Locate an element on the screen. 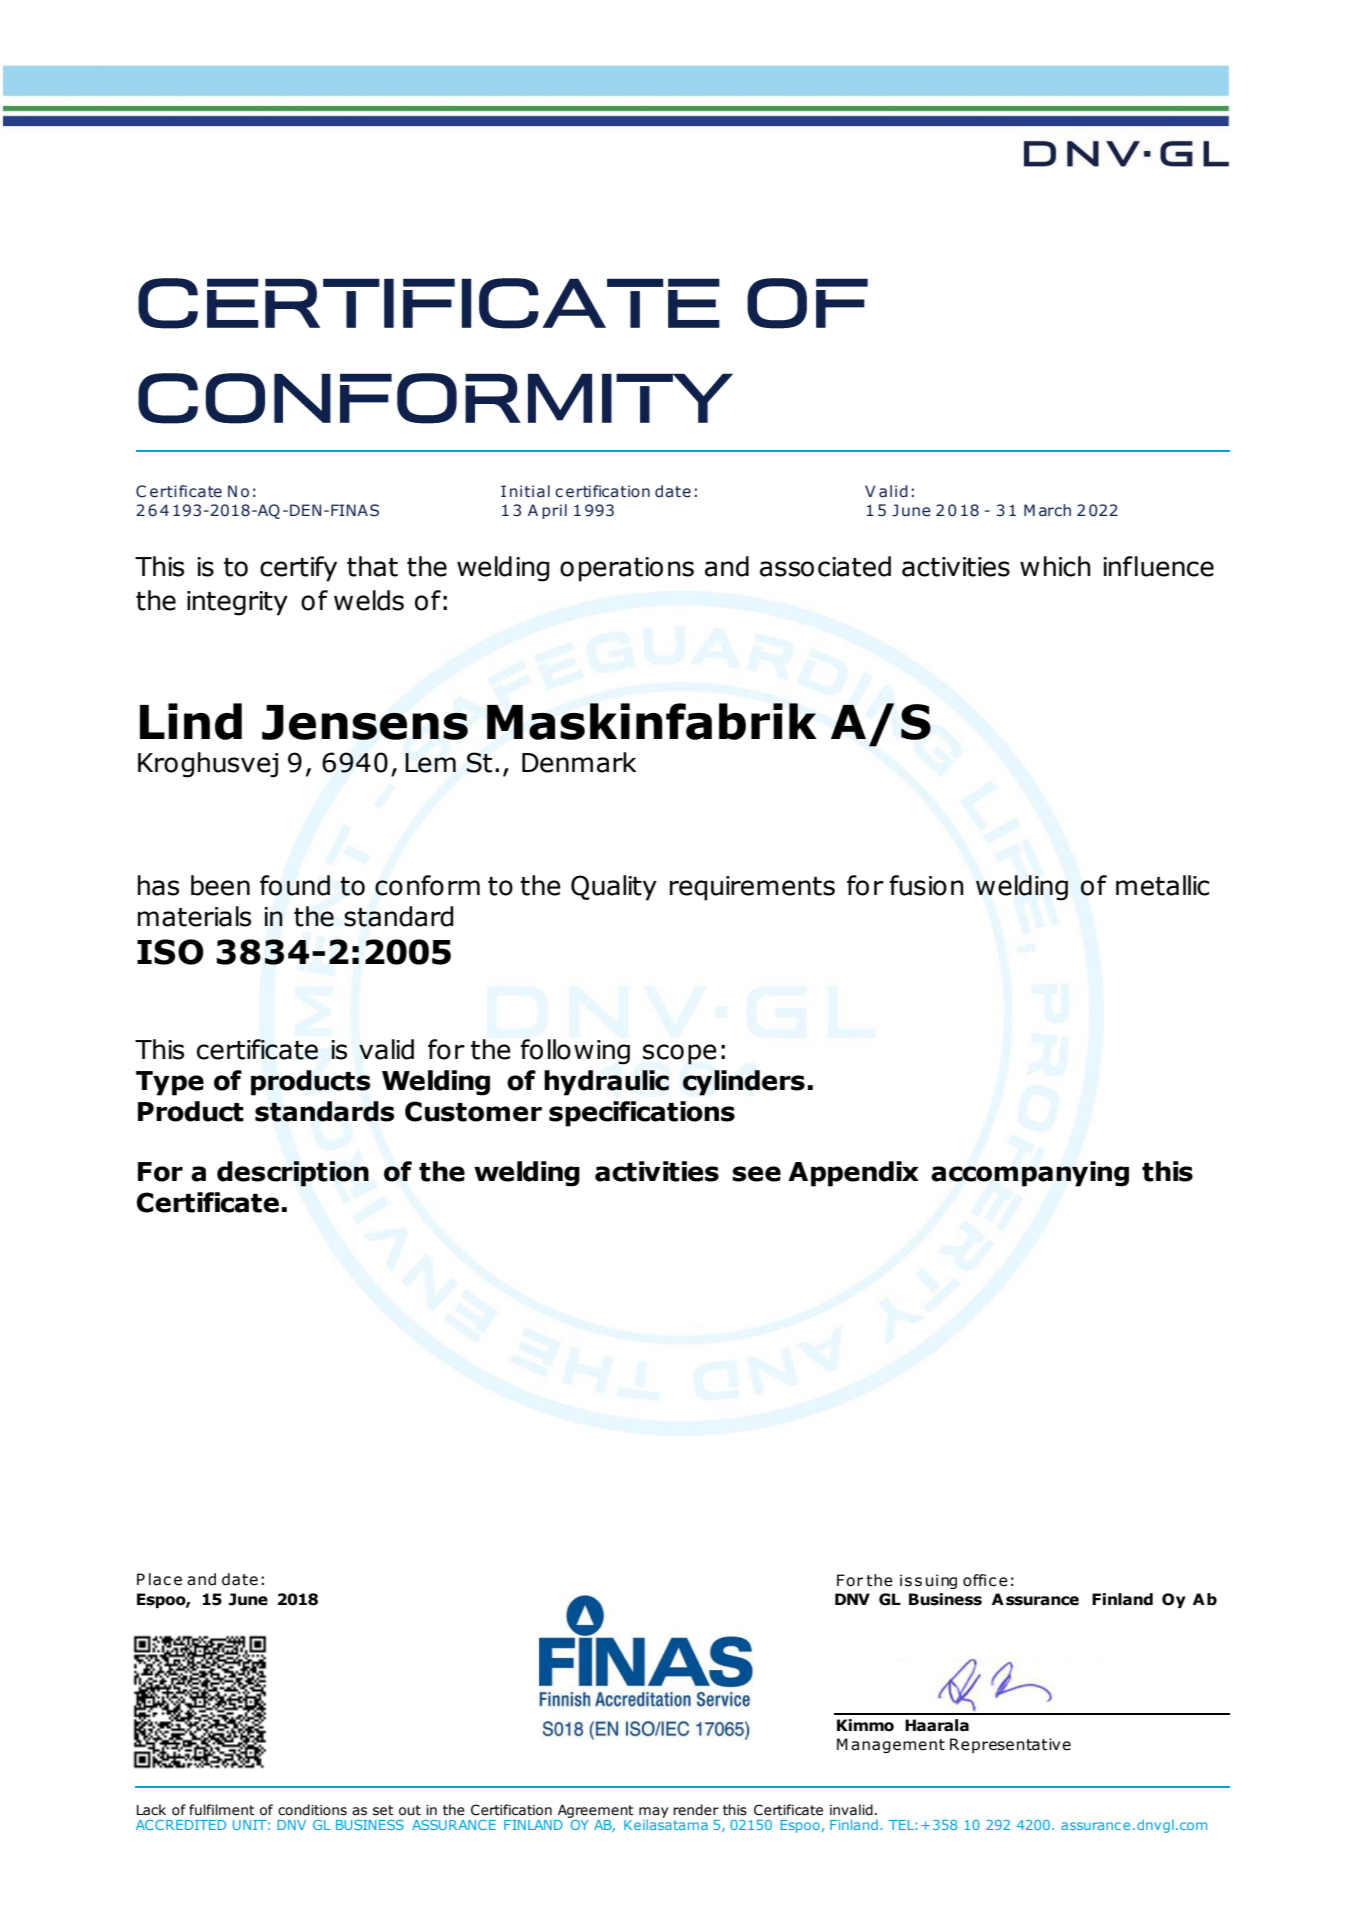 Image resolution: width=1362 pixels, height=1925 pixels. operations is located at coordinates (627, 569).
